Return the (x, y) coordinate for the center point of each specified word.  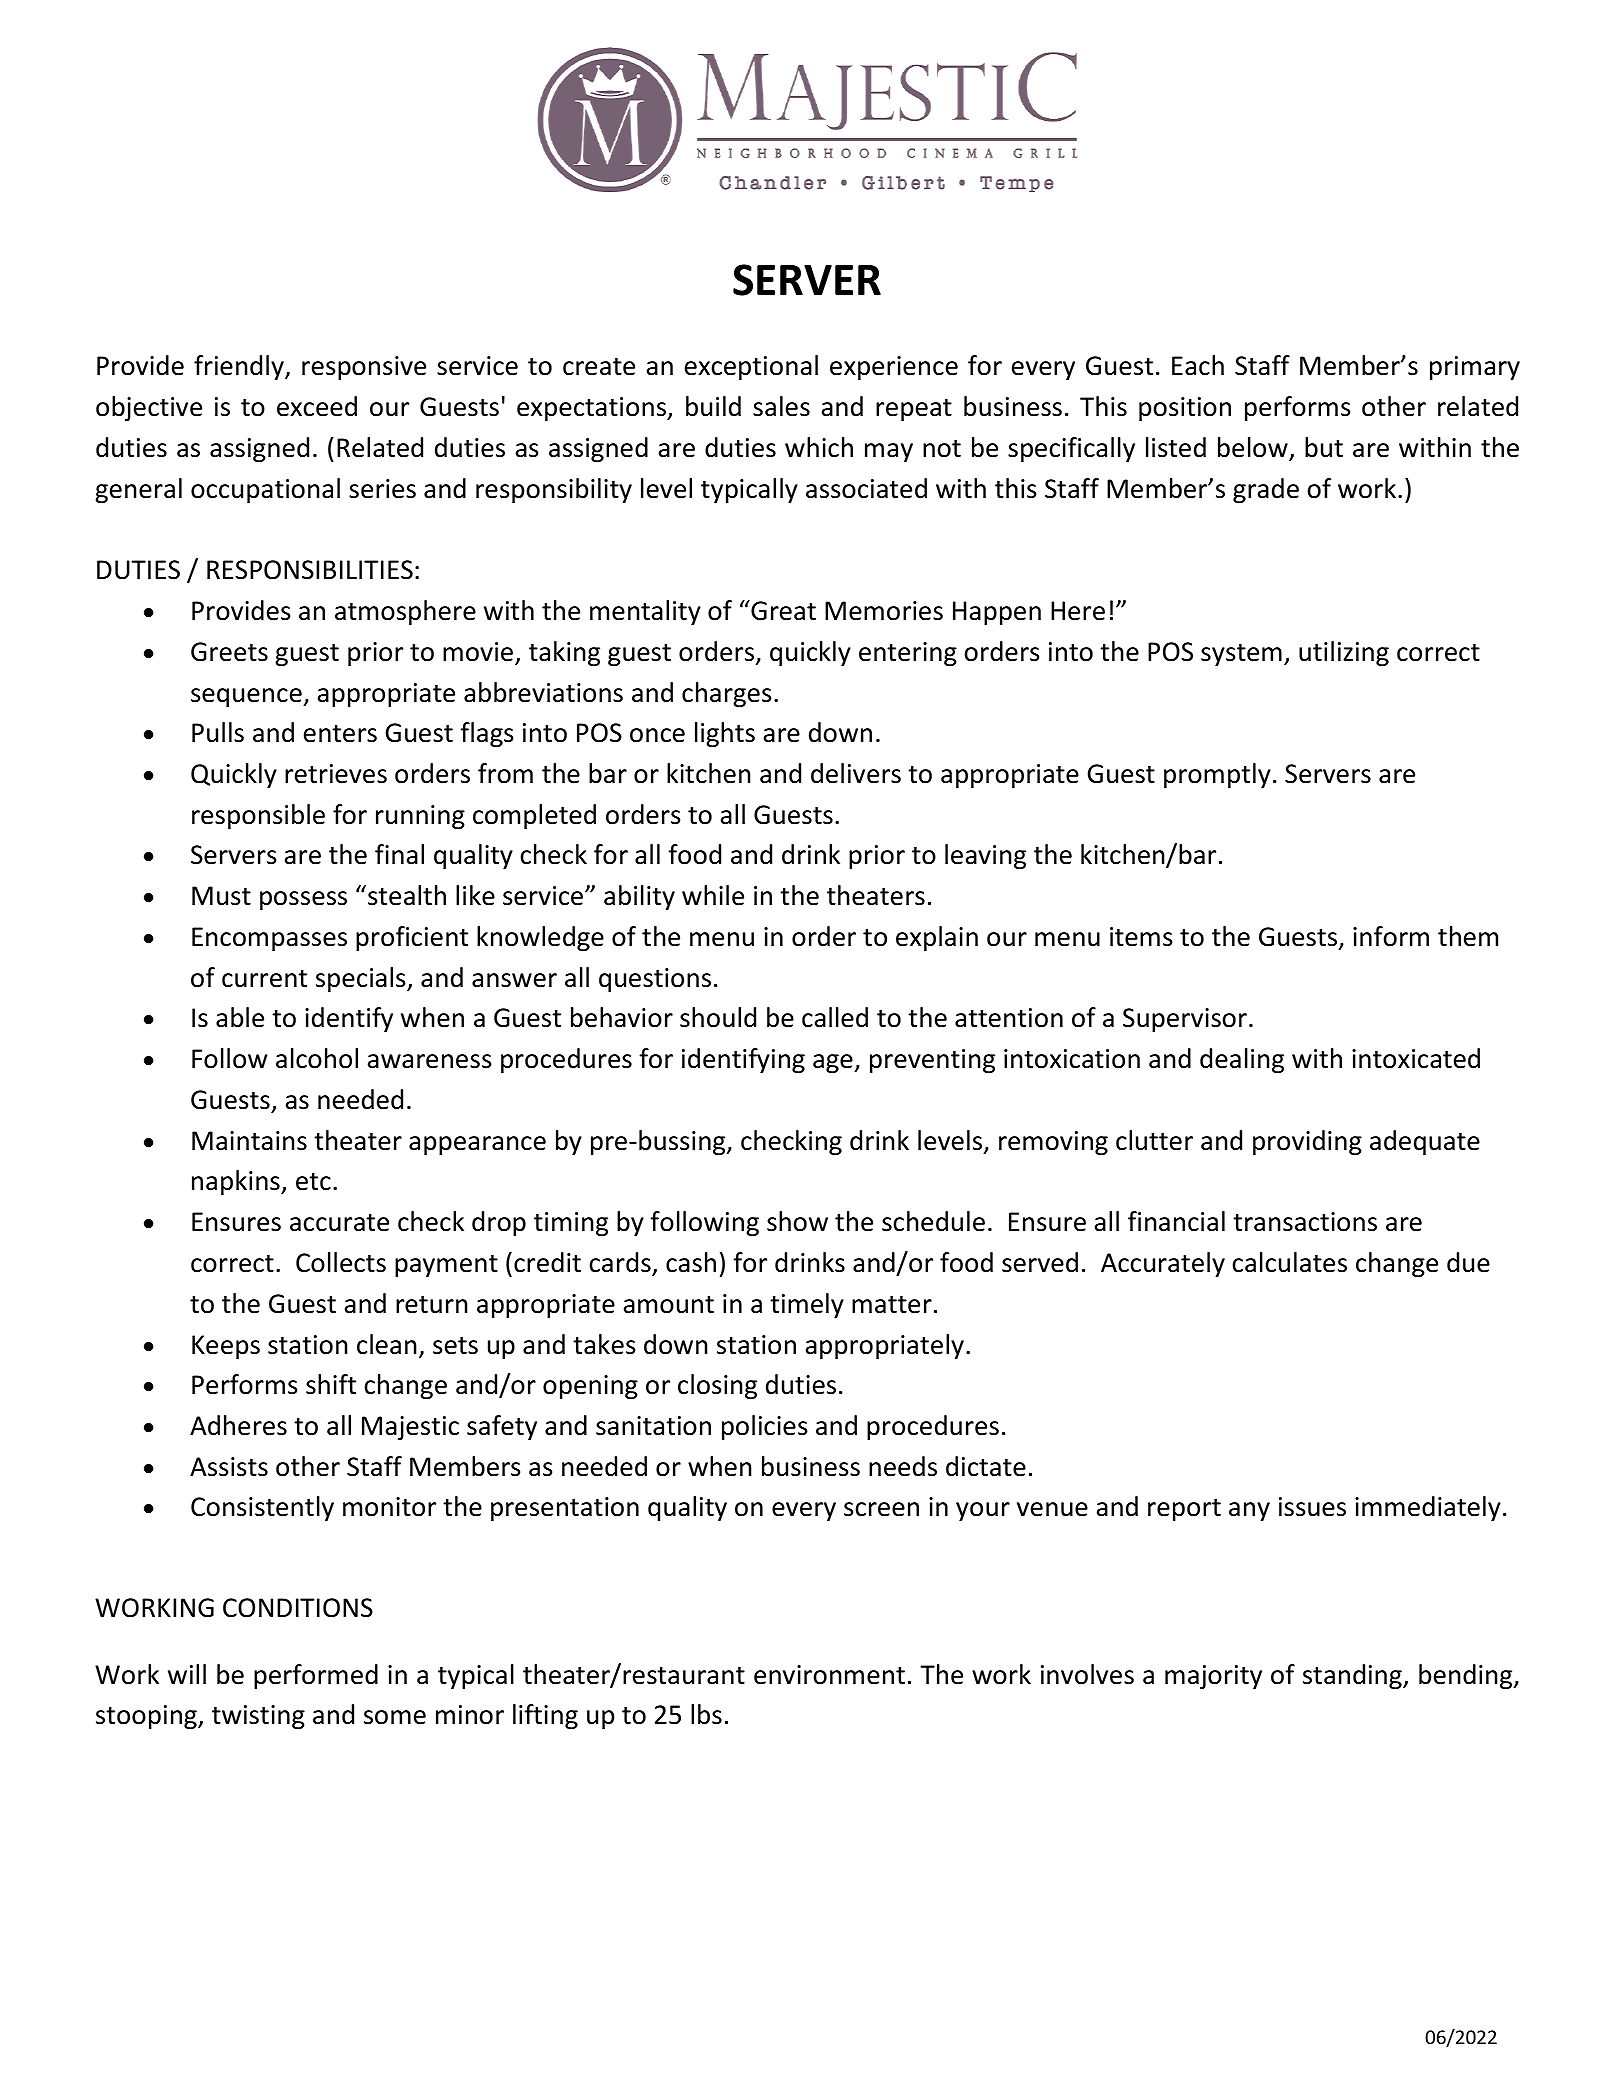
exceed (317, 406)
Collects (341, 1262)
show (797, 1221)
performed (316, 1676)
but (1324, 447)
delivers (856, 773)
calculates (1289, 1262)
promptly (1217, 775)
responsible (258, 816)
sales (781, 406)
